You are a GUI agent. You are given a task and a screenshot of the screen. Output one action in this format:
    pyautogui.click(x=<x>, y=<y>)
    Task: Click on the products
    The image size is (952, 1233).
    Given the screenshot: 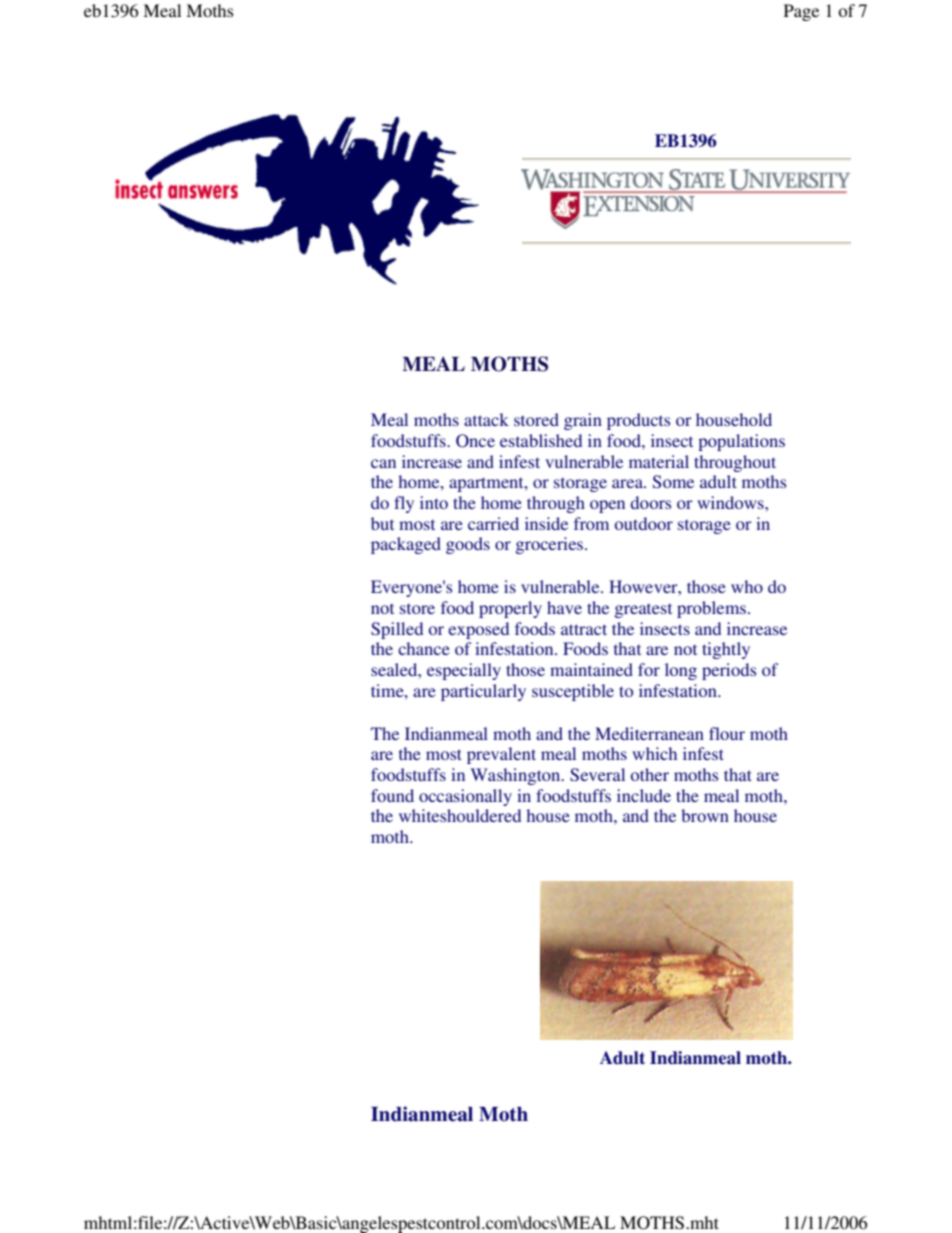 What is the action you would take?
    pyautogui.click(x=638, y=421)
